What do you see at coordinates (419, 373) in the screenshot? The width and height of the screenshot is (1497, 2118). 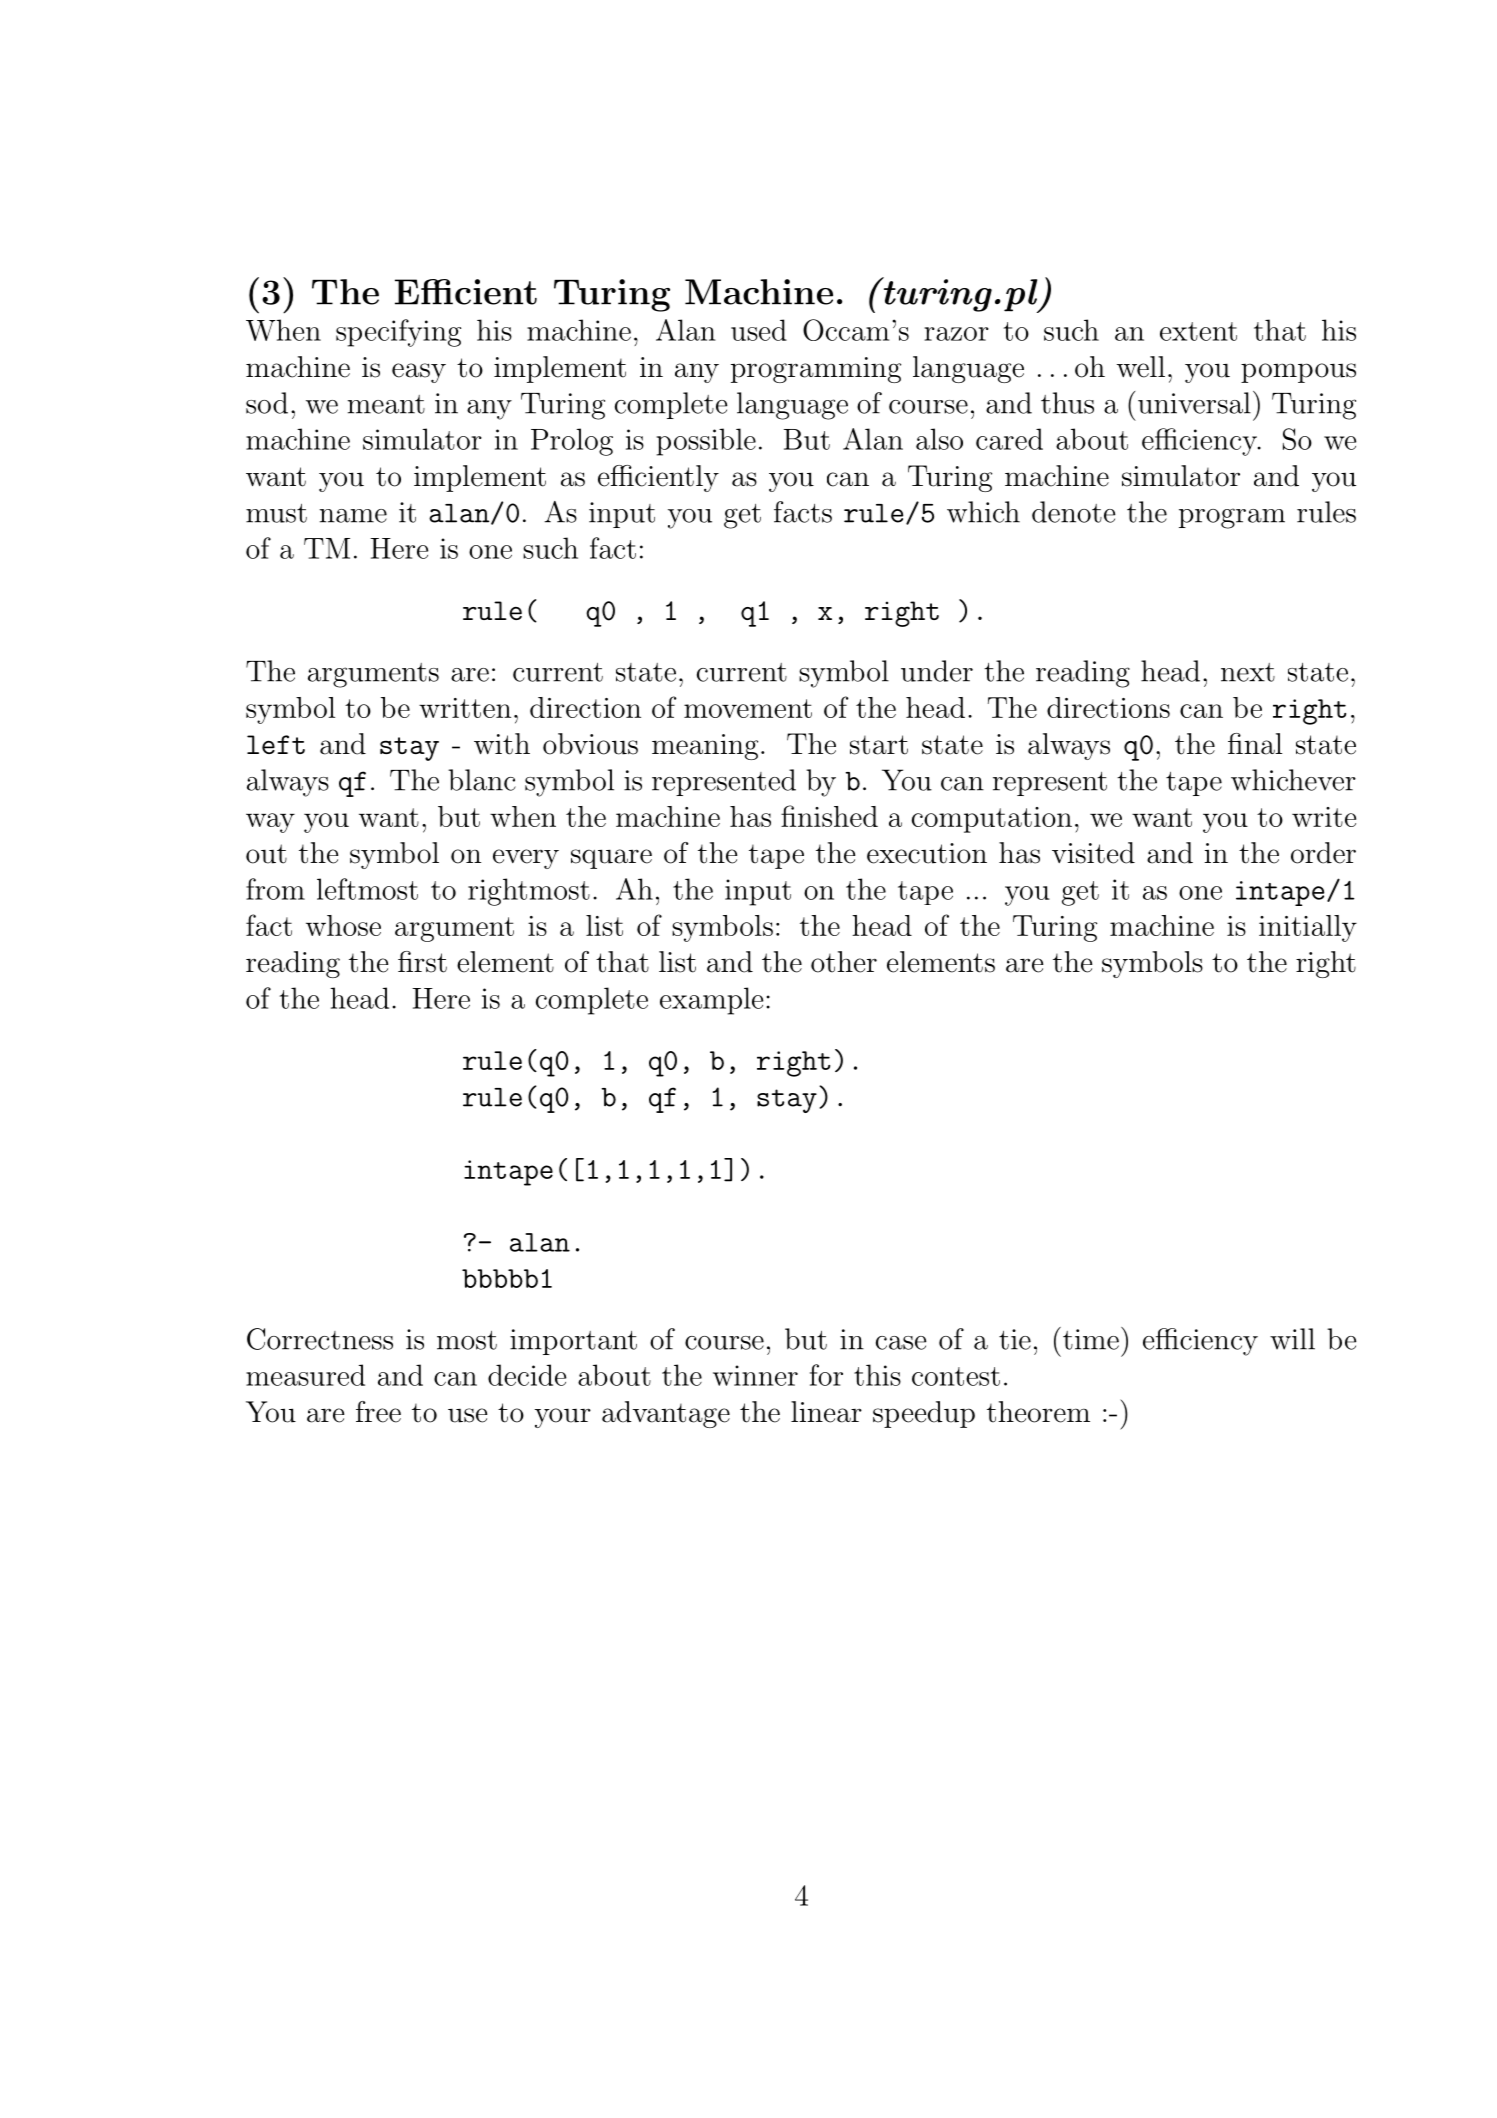 I see `easy` at bounding box center [419, 373].
